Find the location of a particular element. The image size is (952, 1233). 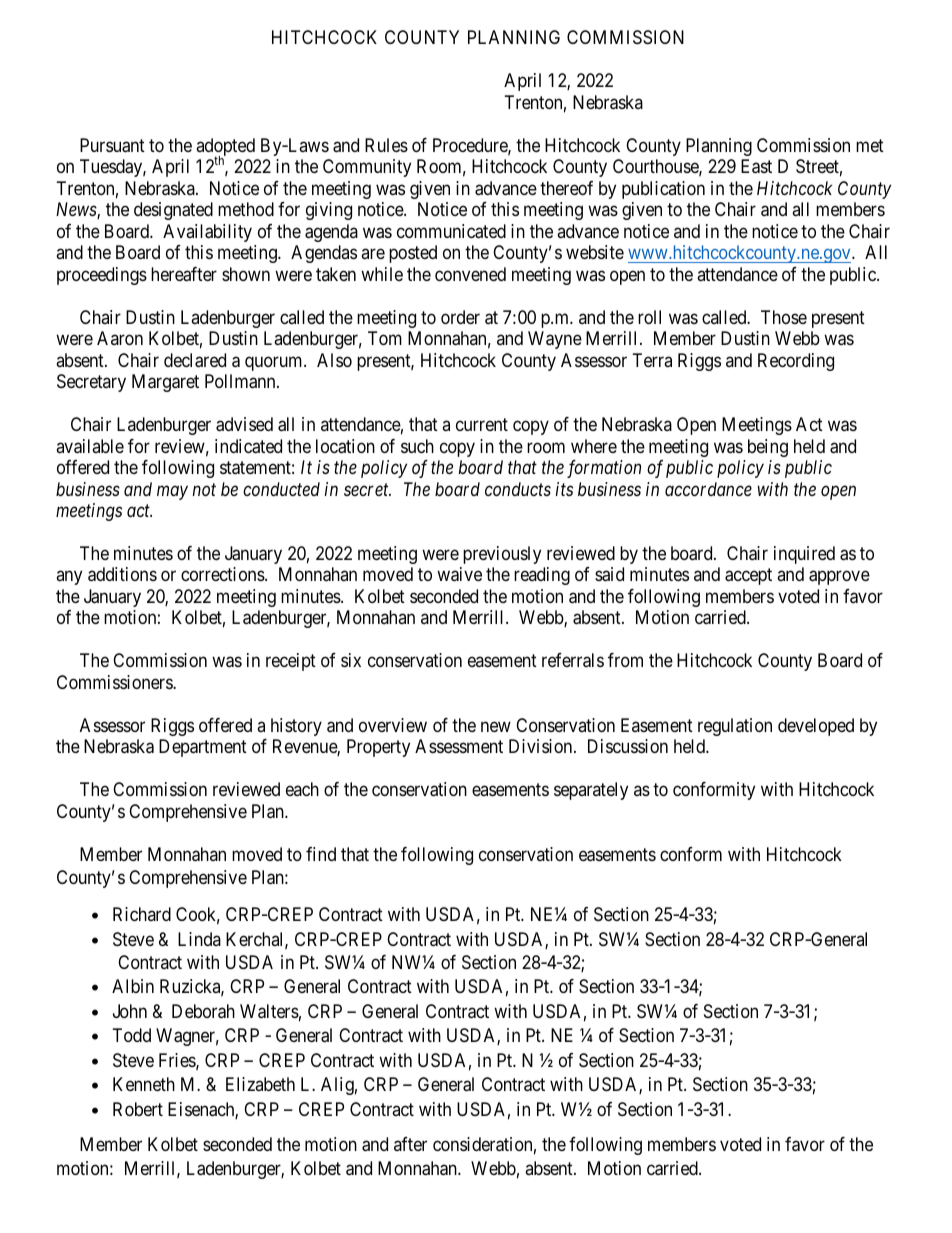

separately is located at coordinates (591, 791).
